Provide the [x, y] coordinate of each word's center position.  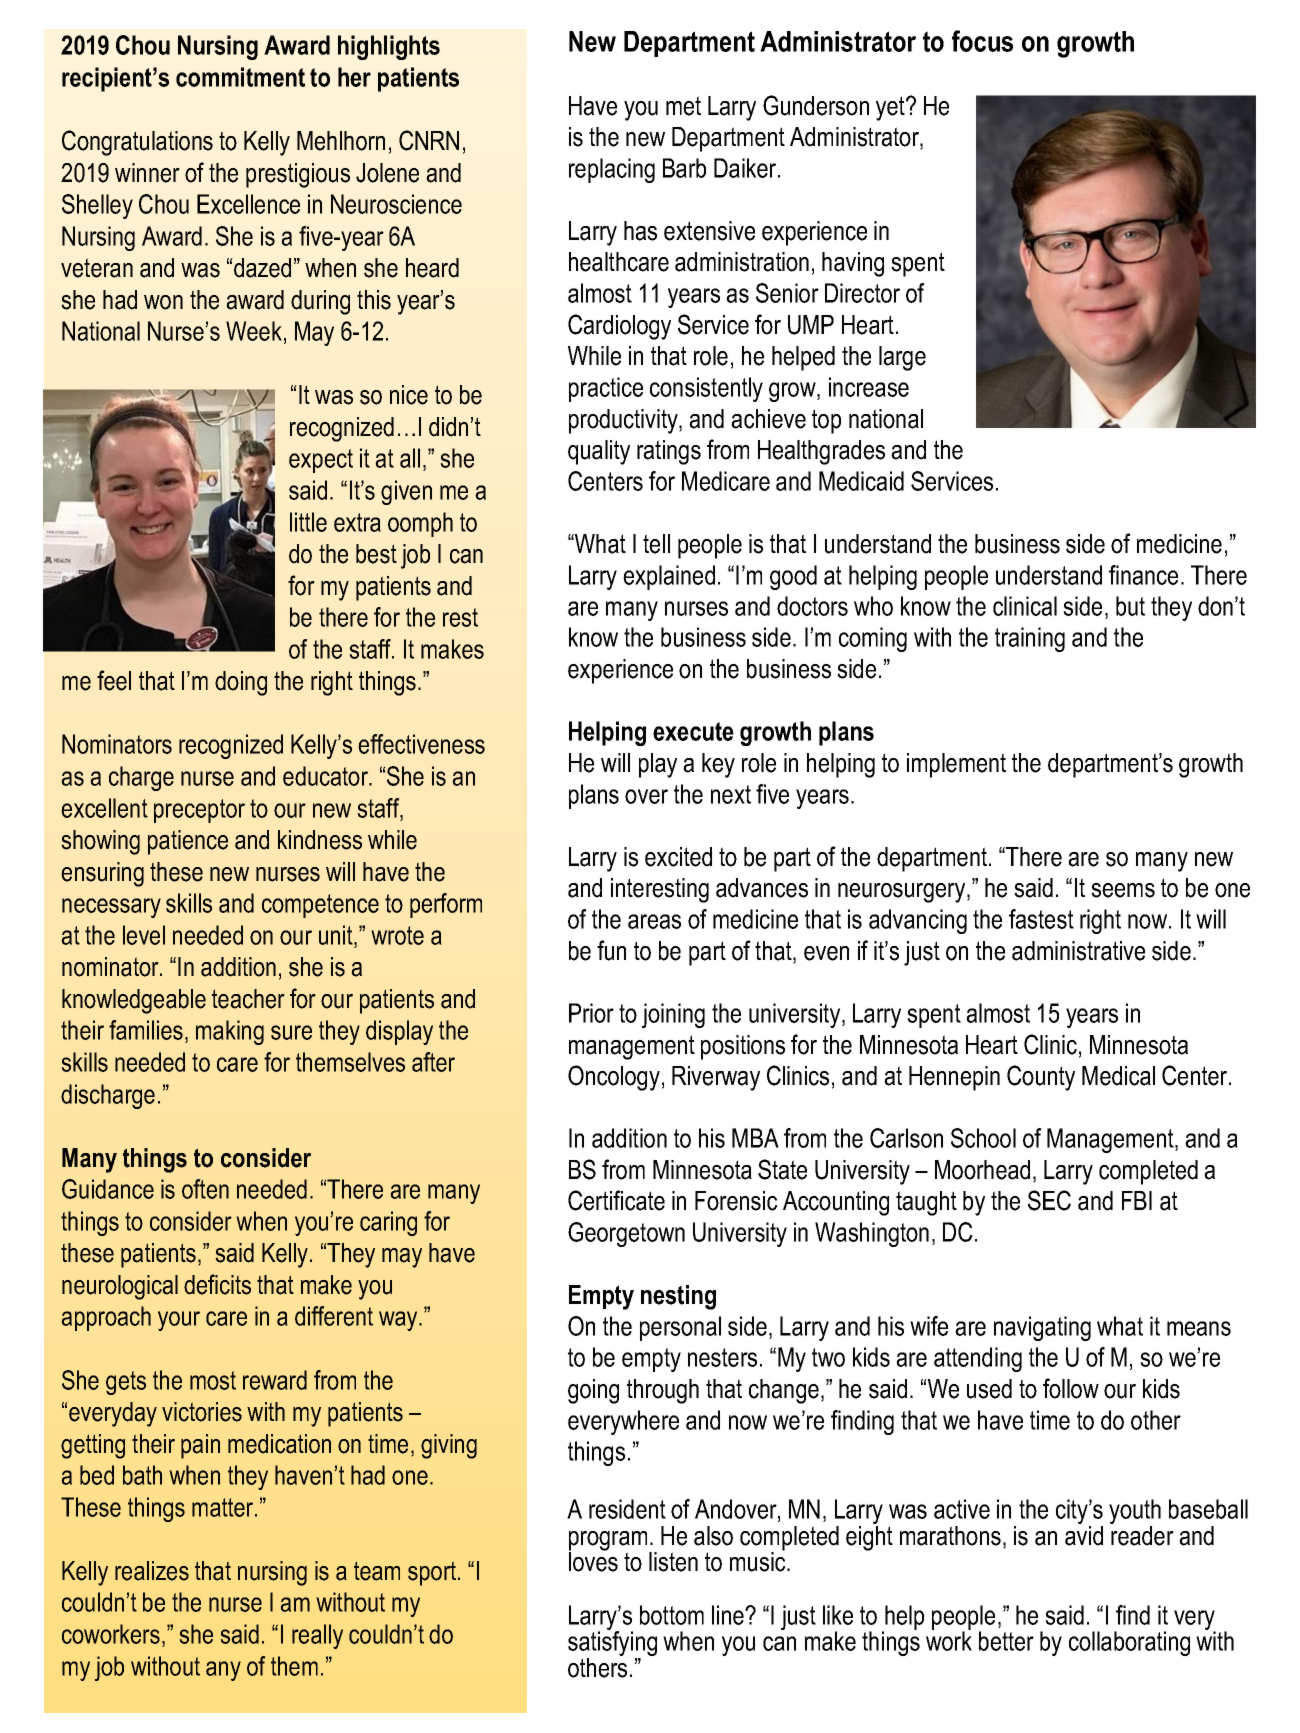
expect [321, 461]
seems [1123, 890]
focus [982, 41]
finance [1143, 575]
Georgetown [626, 1234]
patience [188, 842]
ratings [669, 452]
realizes [152, 1571]
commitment [240, 77]
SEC [1049, 1200]
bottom [672, 1615]
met [683, 106]
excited [678, 857]
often [205, 1189]
